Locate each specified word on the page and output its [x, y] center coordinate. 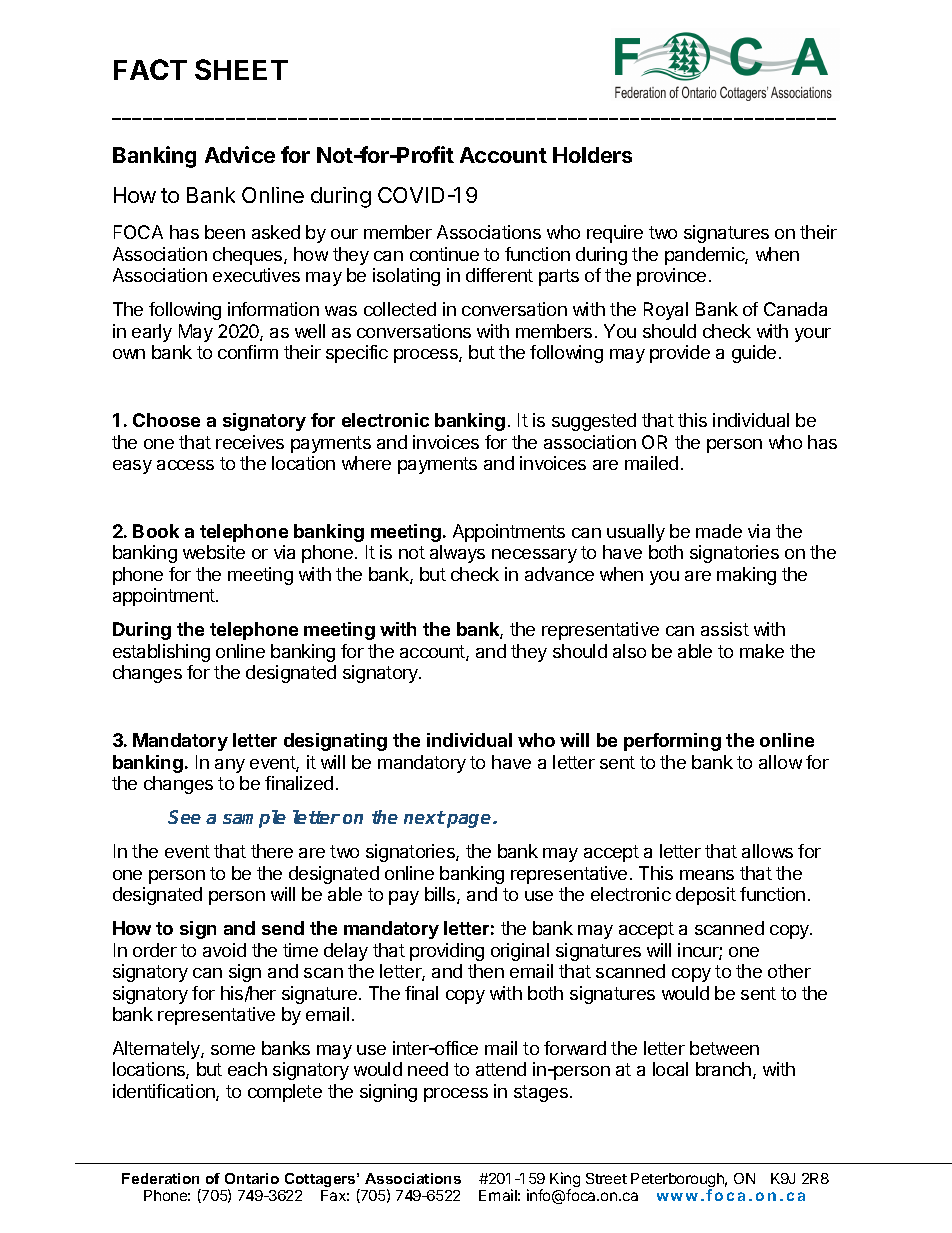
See [184, 817]
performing [672, 742]
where [366, 463]
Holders [592, 155]
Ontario [252, 1178]
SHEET [241, 69]
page [469, 821]
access [185, 465]
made [719, 531]
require [615, 234]
